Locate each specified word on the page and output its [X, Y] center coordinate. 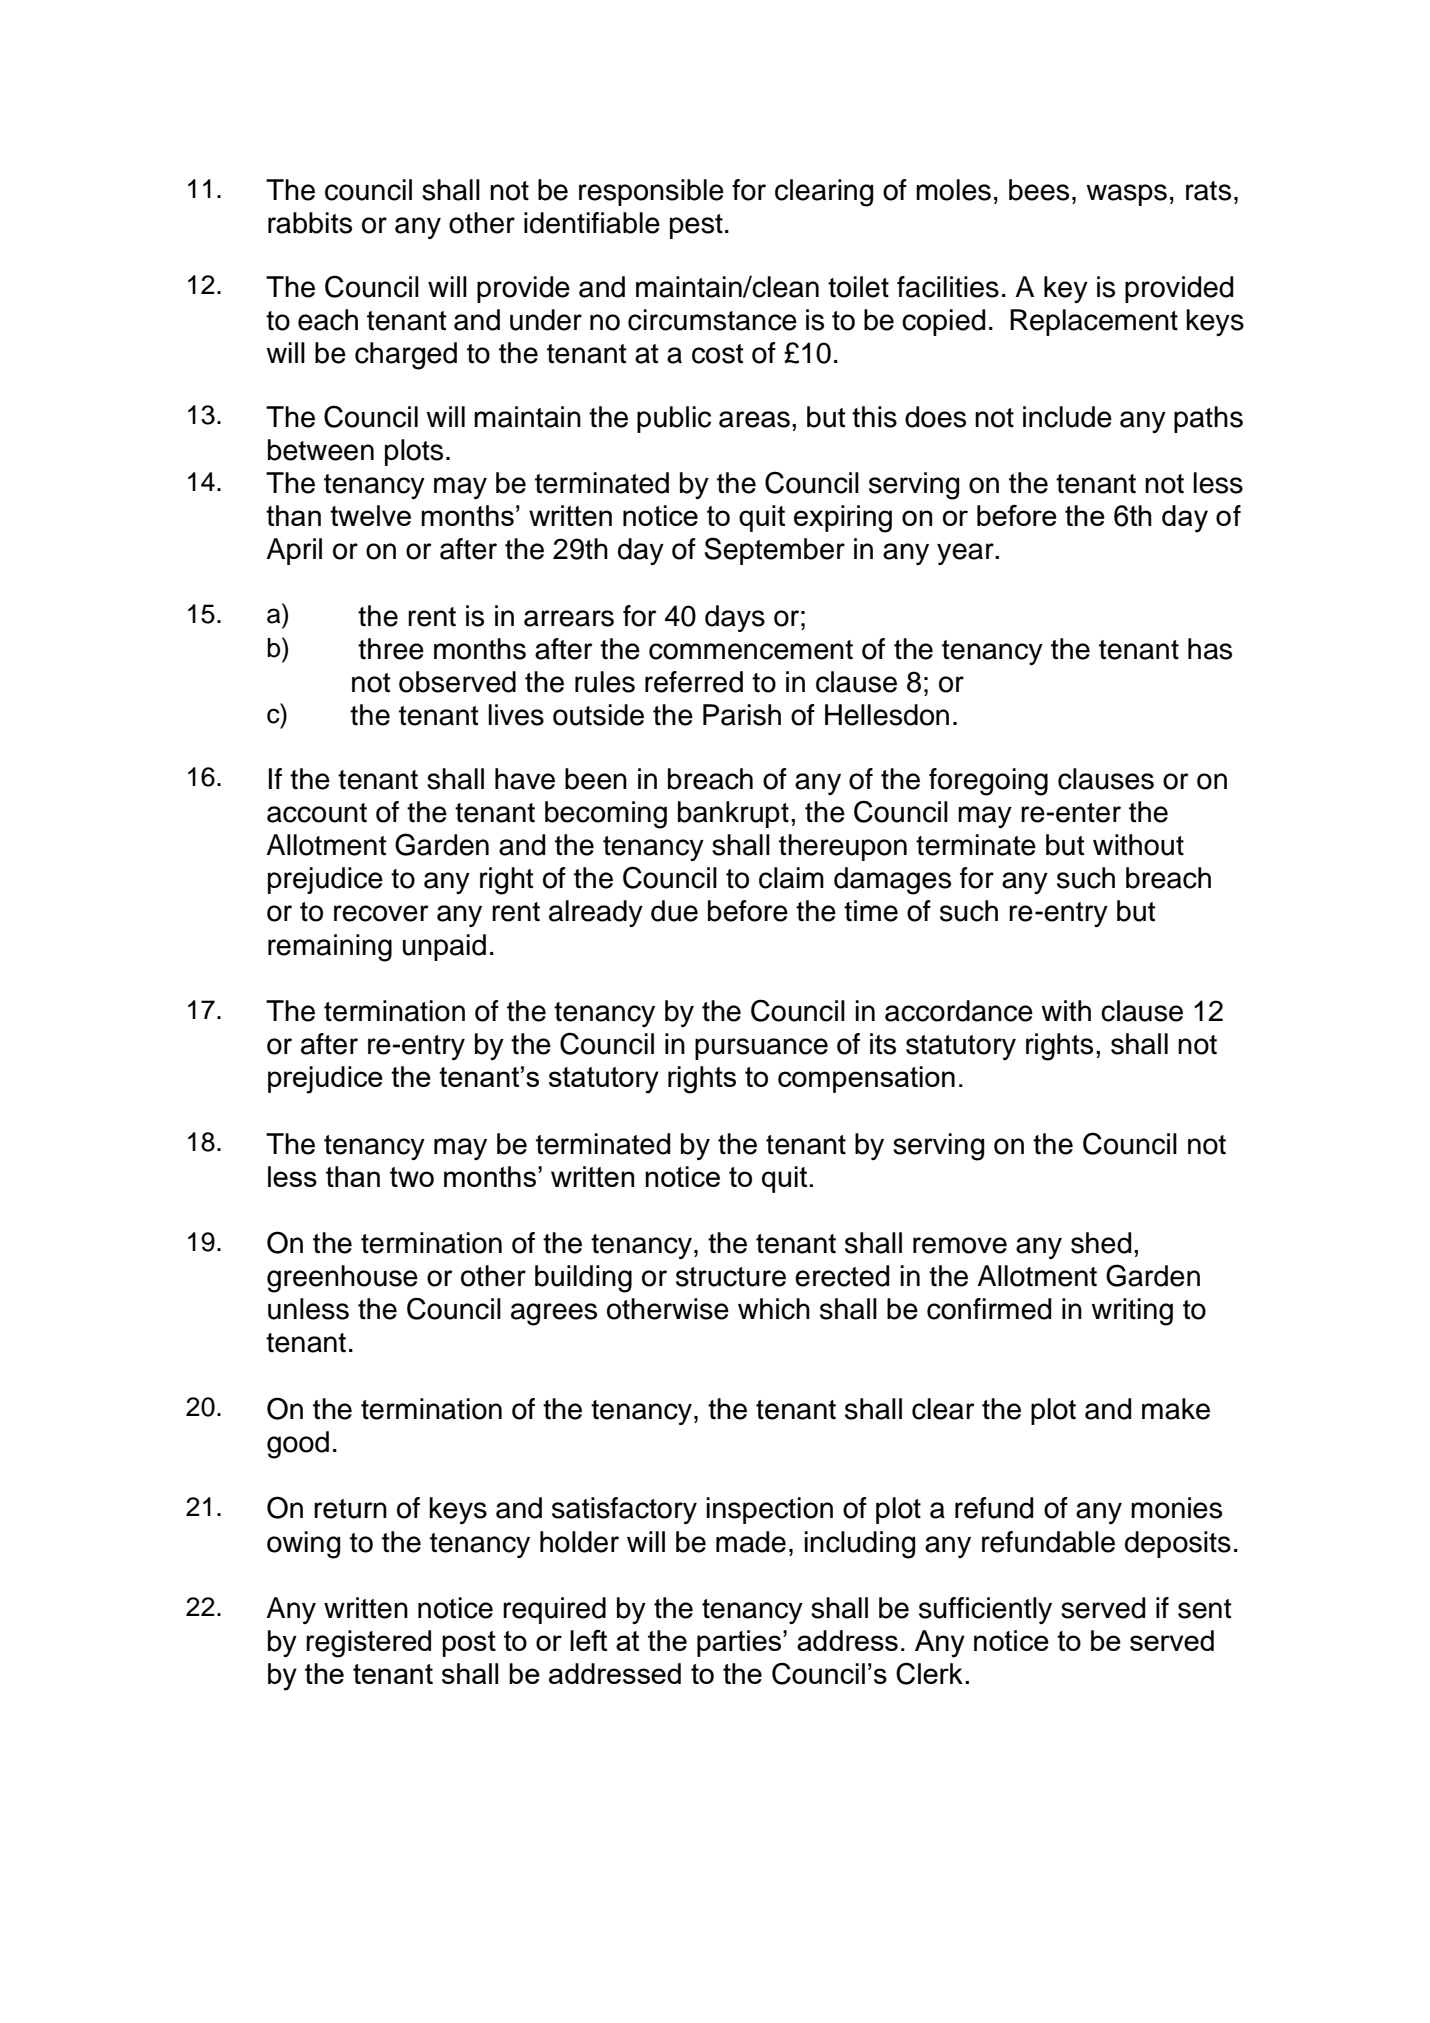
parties [740, 1643]
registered [368, 1644]
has [1210, 649]
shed [1101, 1243]
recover [381, 913]
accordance [959, 1011]
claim [791, 878]
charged [406, 356]
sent [1205, 1609]
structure [731, 1277]
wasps [1126, 195]
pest [696, 226]
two [412, 1177]
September [775, 551]
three [391, 649]
